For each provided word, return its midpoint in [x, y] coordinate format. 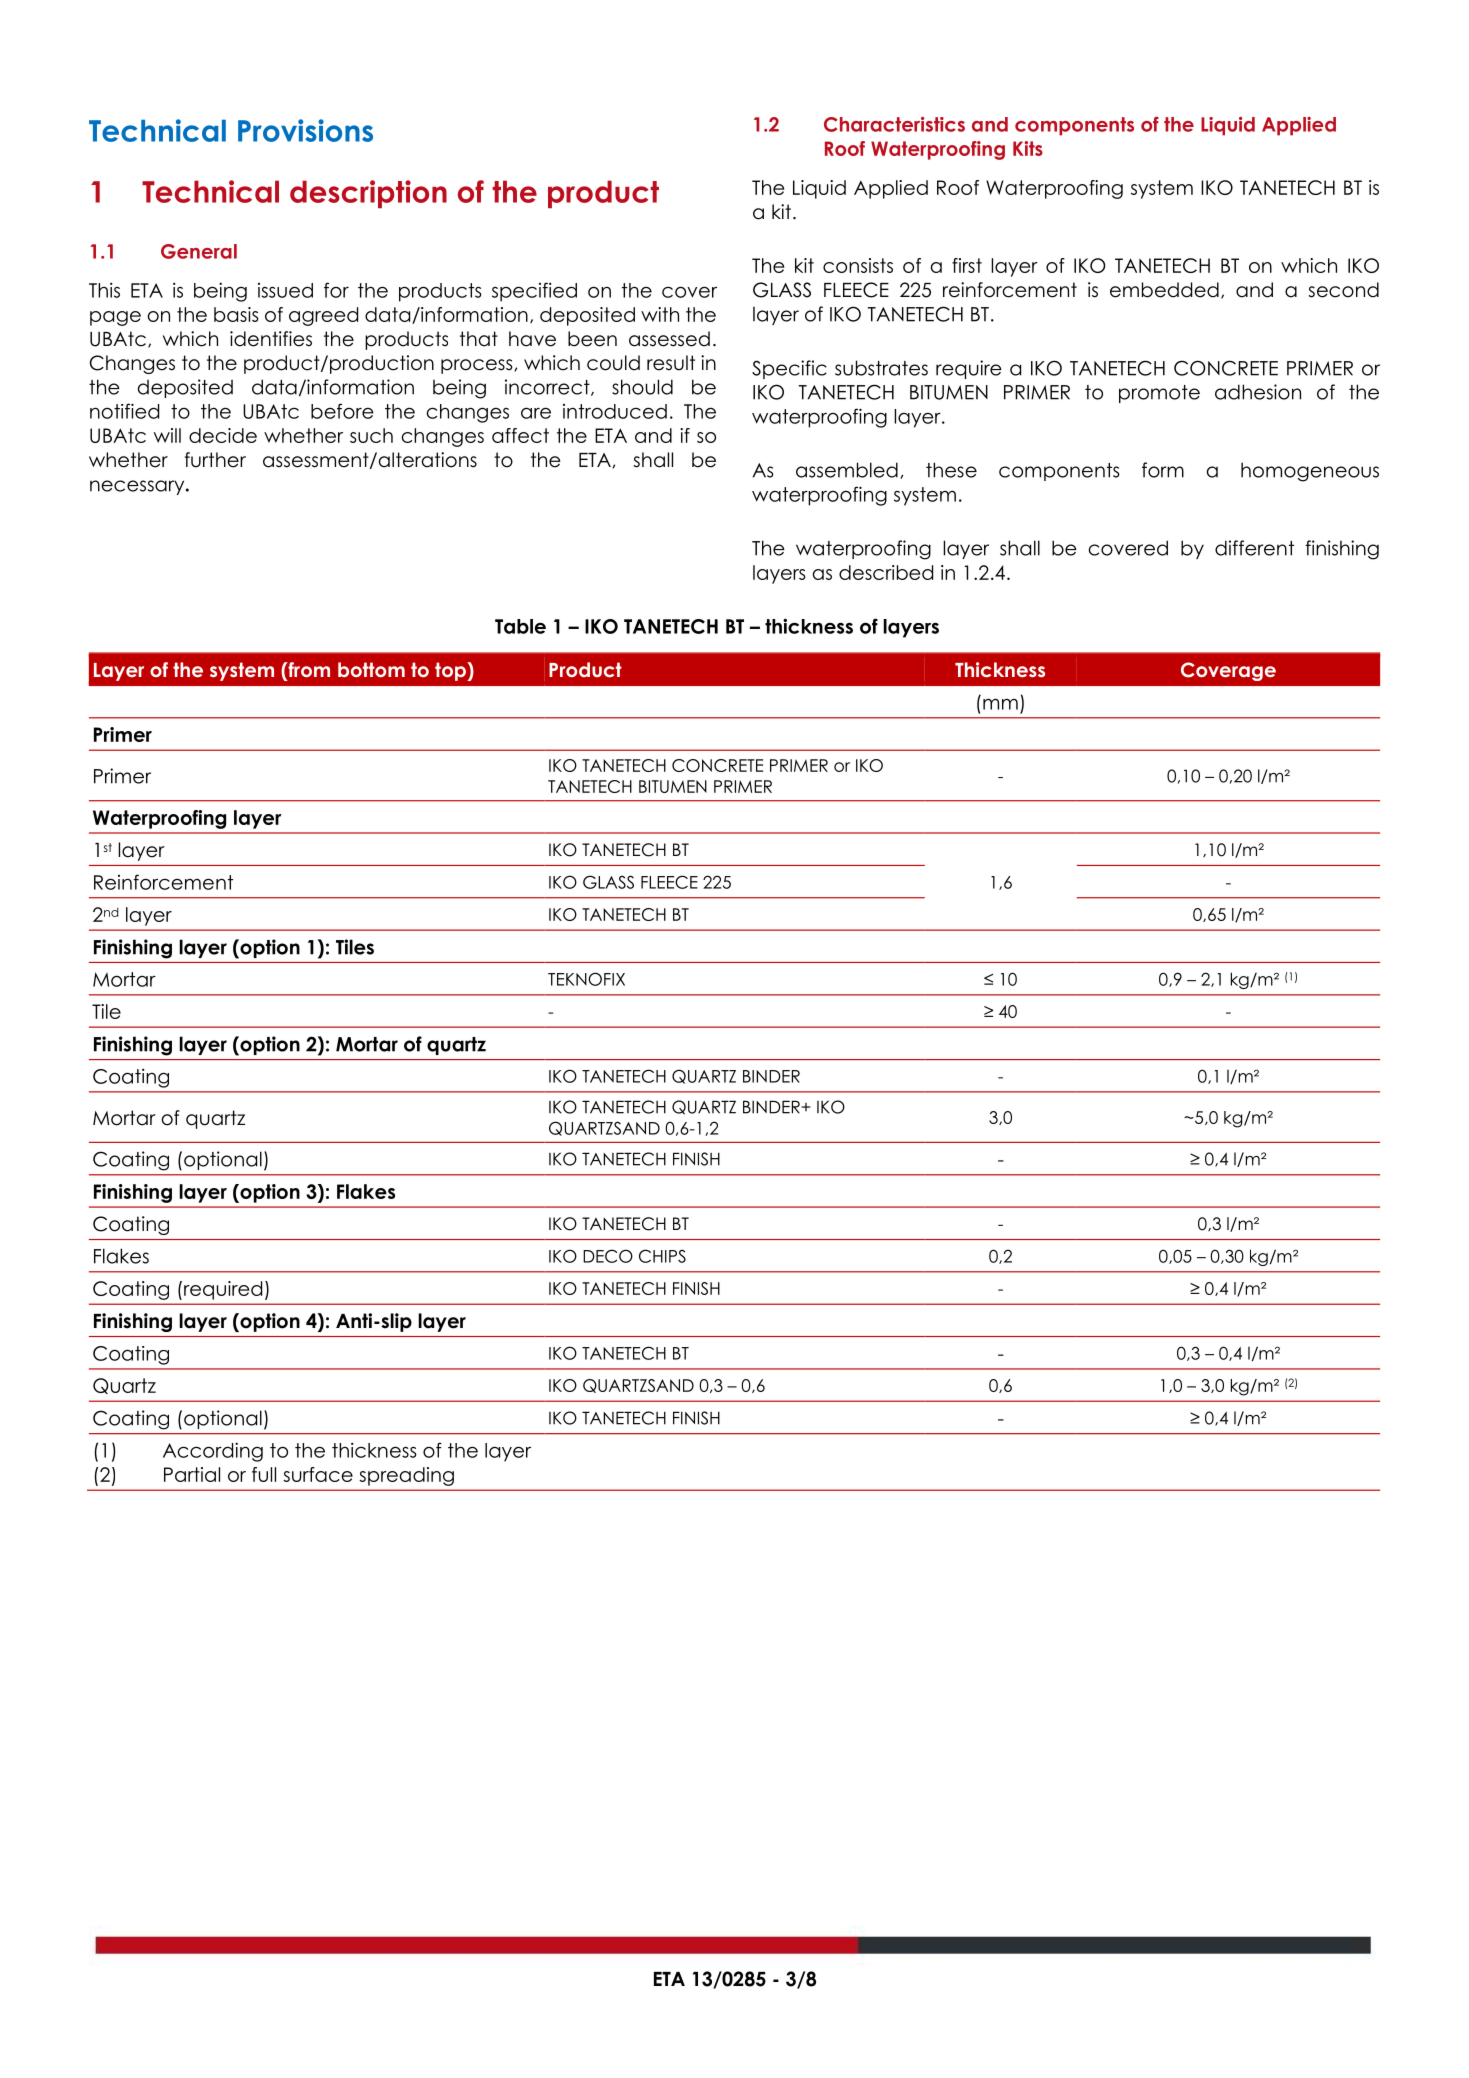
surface [318, 1474]
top [451, 671]
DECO [608, 1256]
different [1254, 548]
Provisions [305, 130]
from [308, 671]
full [264, 1474]
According [213, 1452]
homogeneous [1310, 472]
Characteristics [894, 124]
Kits [1028, 148]
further [215, 460]
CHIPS [662, 1256]
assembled [847, 470]
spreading [406, 1476]
